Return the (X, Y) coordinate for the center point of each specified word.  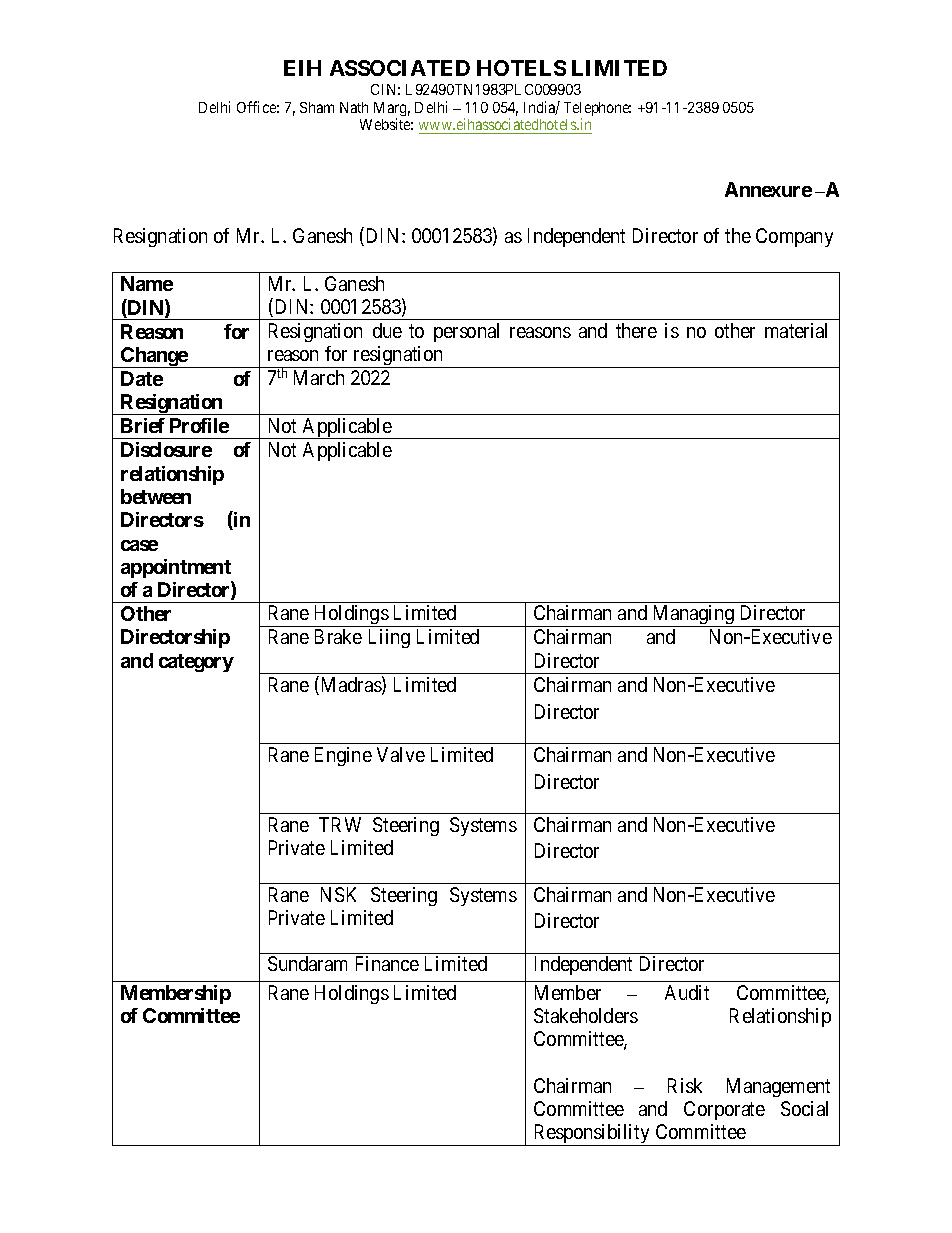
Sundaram (307, 963)
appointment (176, 568)
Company (794, 237)
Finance (387, 963)
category (196, 663)
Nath (354, 107)
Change (154, 357)
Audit (687, 992)
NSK (338, 894)
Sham (317, 107)
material (796, 330)
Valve (401, 754)
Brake (338, 636)
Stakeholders (586, 1015)
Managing (693, 616)
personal (466, 332)
